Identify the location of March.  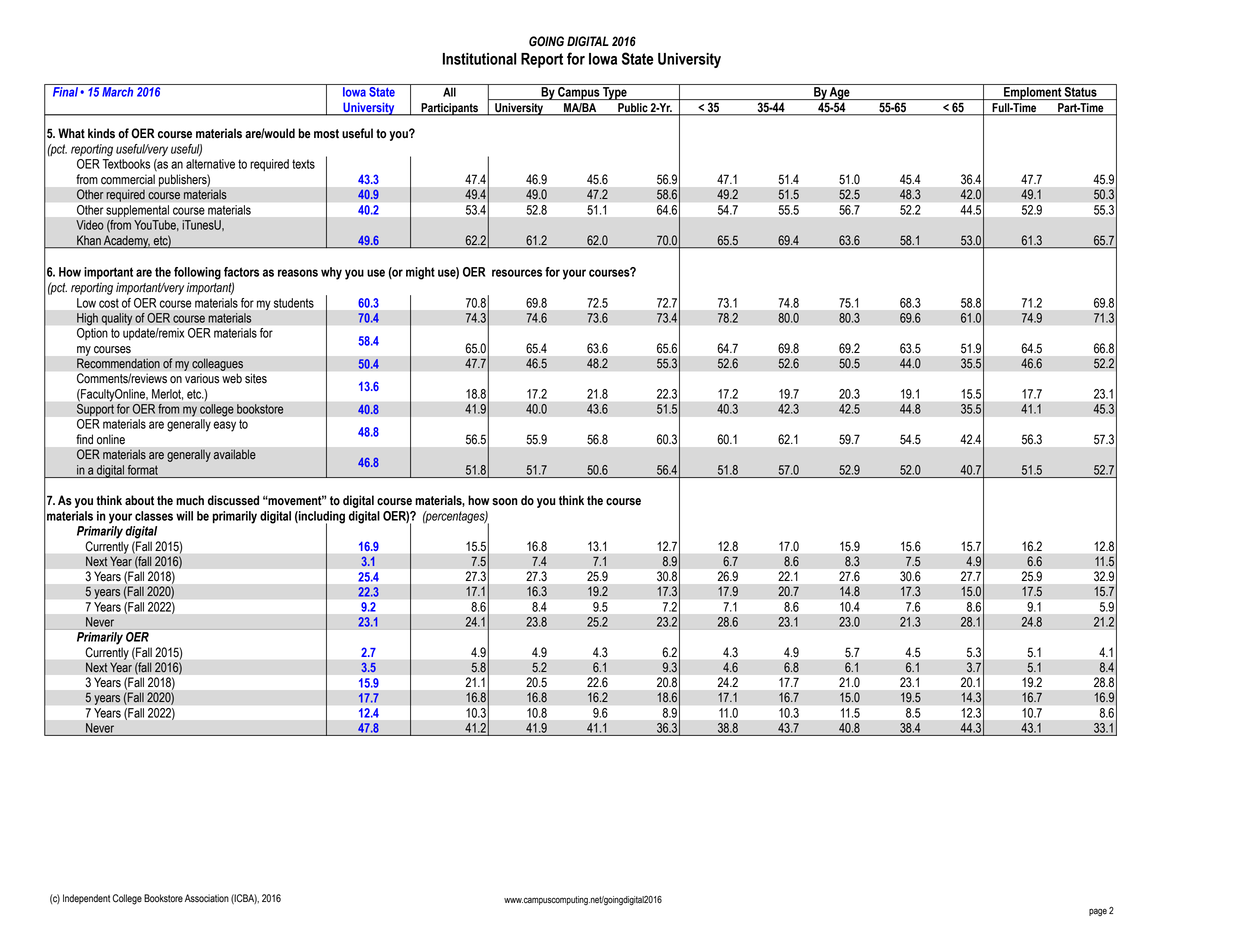
(117, 92).
